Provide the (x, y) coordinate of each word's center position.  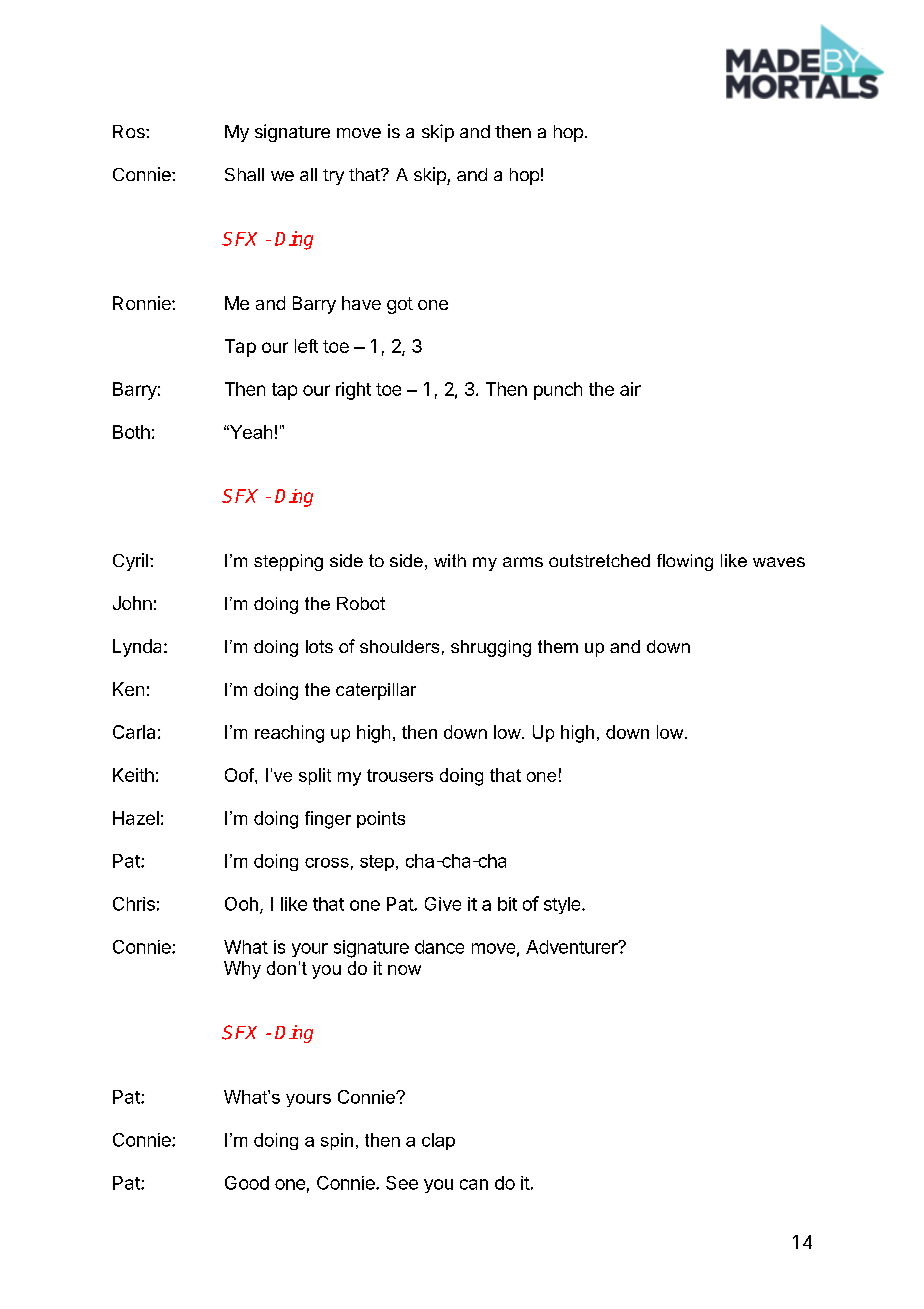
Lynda (139, 648)
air (630, 389)
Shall (244, 174)
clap (438, 1141)
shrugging (491, 648)
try (333, 177)
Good (247, 1183)
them (558, 646)
